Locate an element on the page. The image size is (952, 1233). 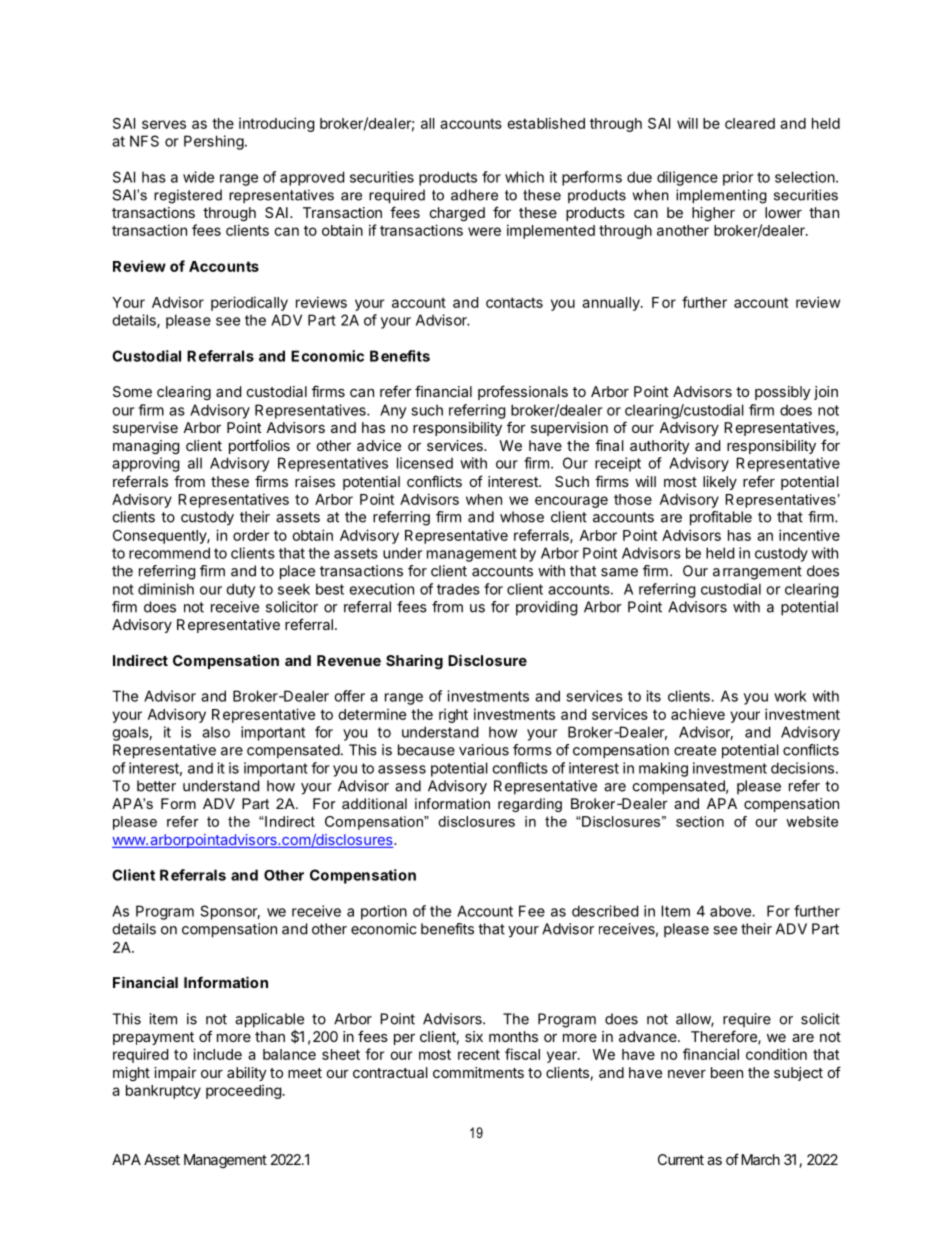
March is located at coordinates (760, 1159).
